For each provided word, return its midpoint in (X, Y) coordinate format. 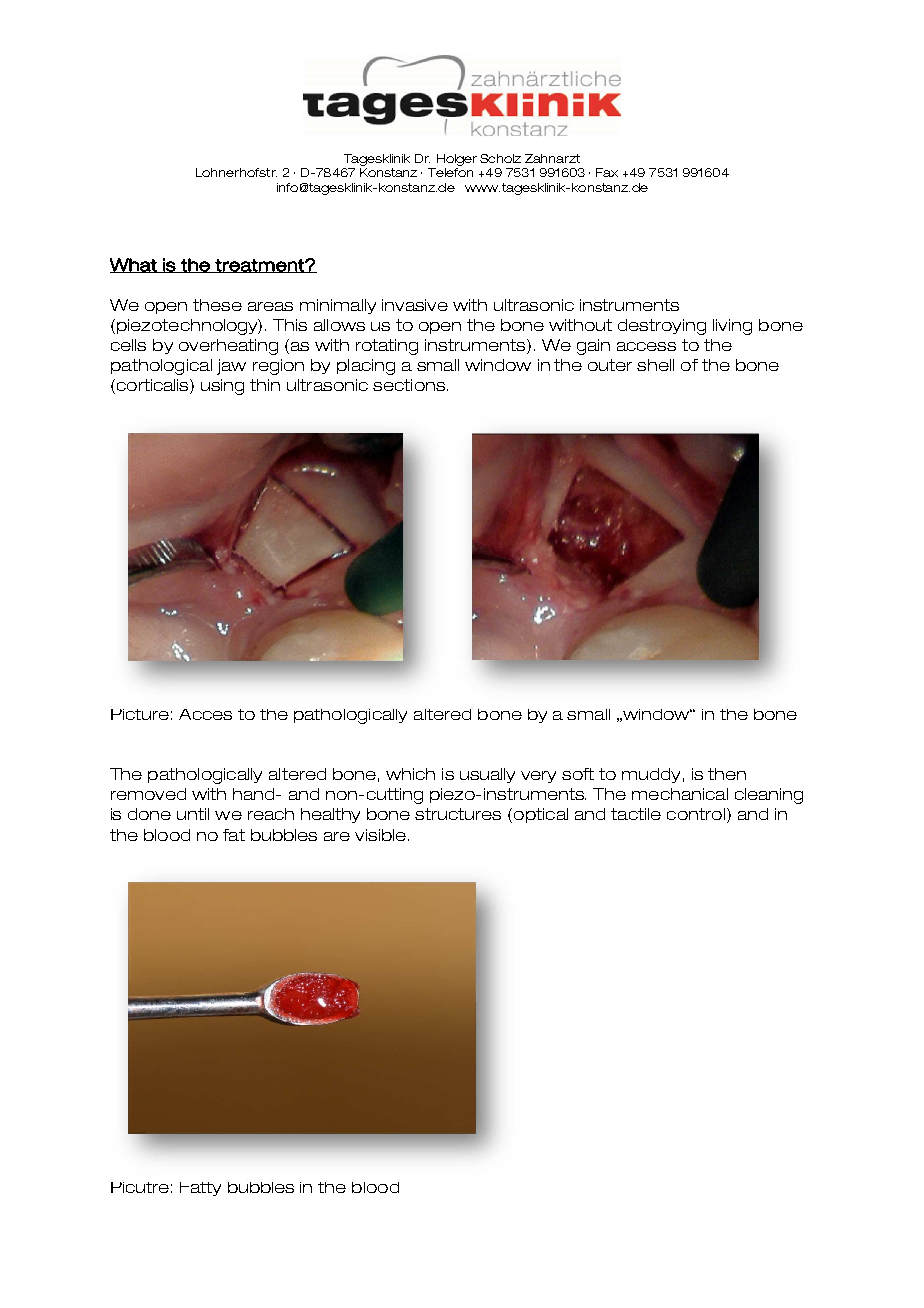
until (193, 814)
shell (655, 365)
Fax (607, 172)
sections (409, 385)
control (696, 814)
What (134, 265)
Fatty (200, 1189)
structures (458, 814)
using (222, 387)
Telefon (450, 172)
